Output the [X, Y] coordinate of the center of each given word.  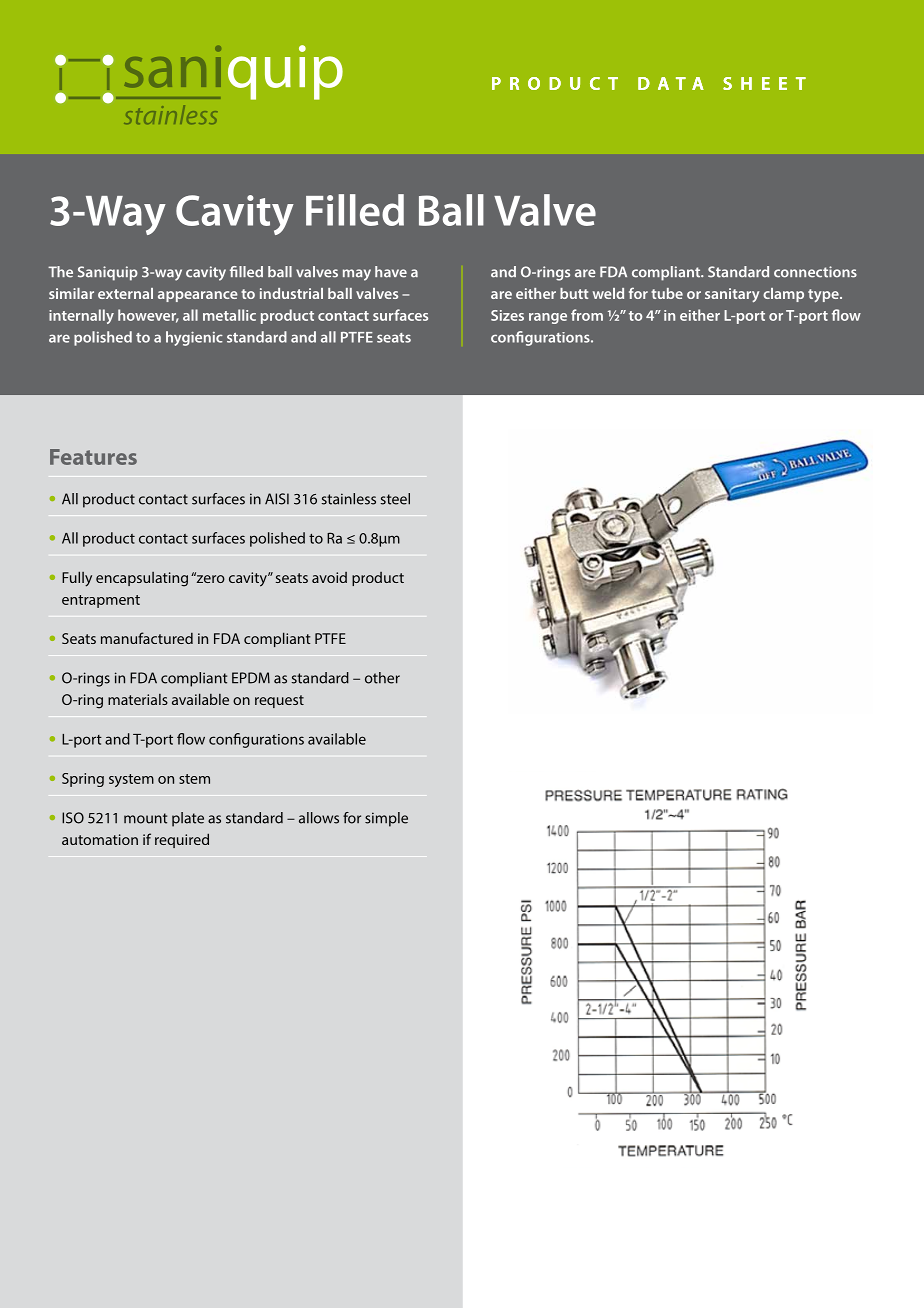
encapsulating [142, 579]
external [125, 293]
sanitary [732, 295]
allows [319, 818]
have [391, 272]
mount [145, 818]
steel [395, 499]
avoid [329, 577]
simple [386, 819]
